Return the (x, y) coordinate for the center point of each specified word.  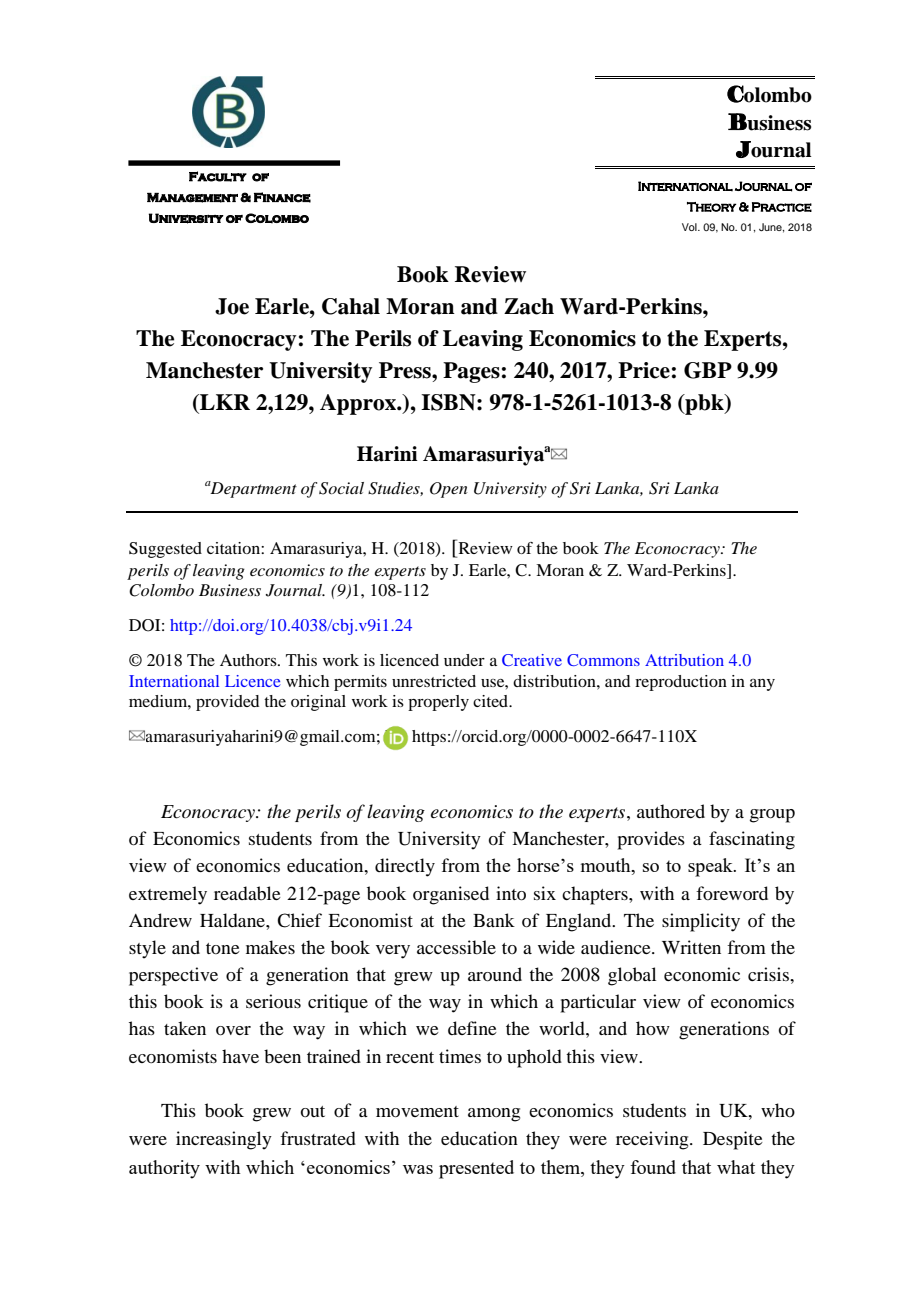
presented (476, 1169)
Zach (529, 306)
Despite (733, 1140)
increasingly (224, 1140)
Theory (712, 207)
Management (192, 198)
